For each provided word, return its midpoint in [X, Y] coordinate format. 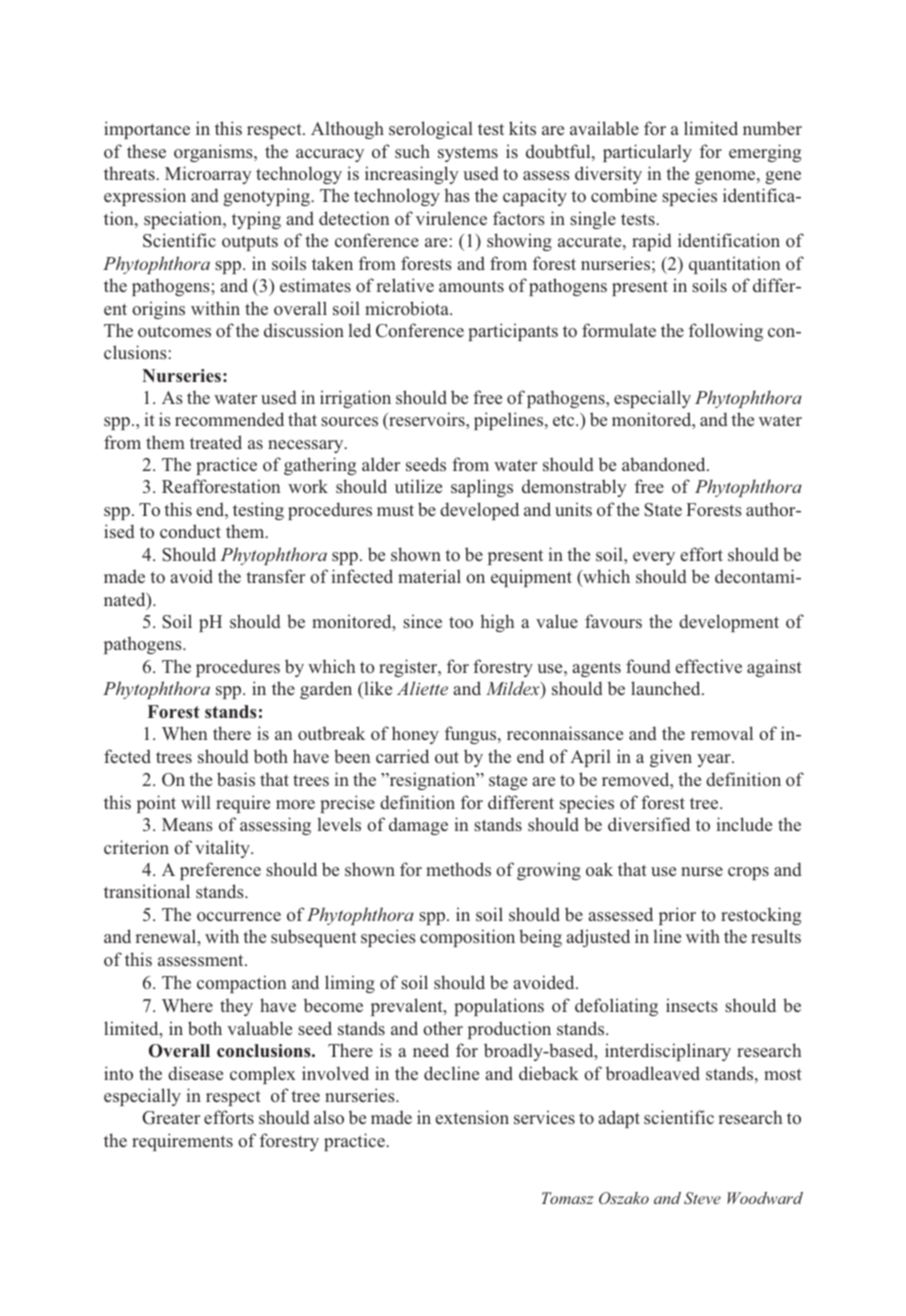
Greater [171, 1118]
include [744, 824]
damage [418, 826]
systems [468, 154]
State [663, 510]
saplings [482, 488]
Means [187, 824]
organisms [214, 153]
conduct [190, 531]
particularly [647, 153]
